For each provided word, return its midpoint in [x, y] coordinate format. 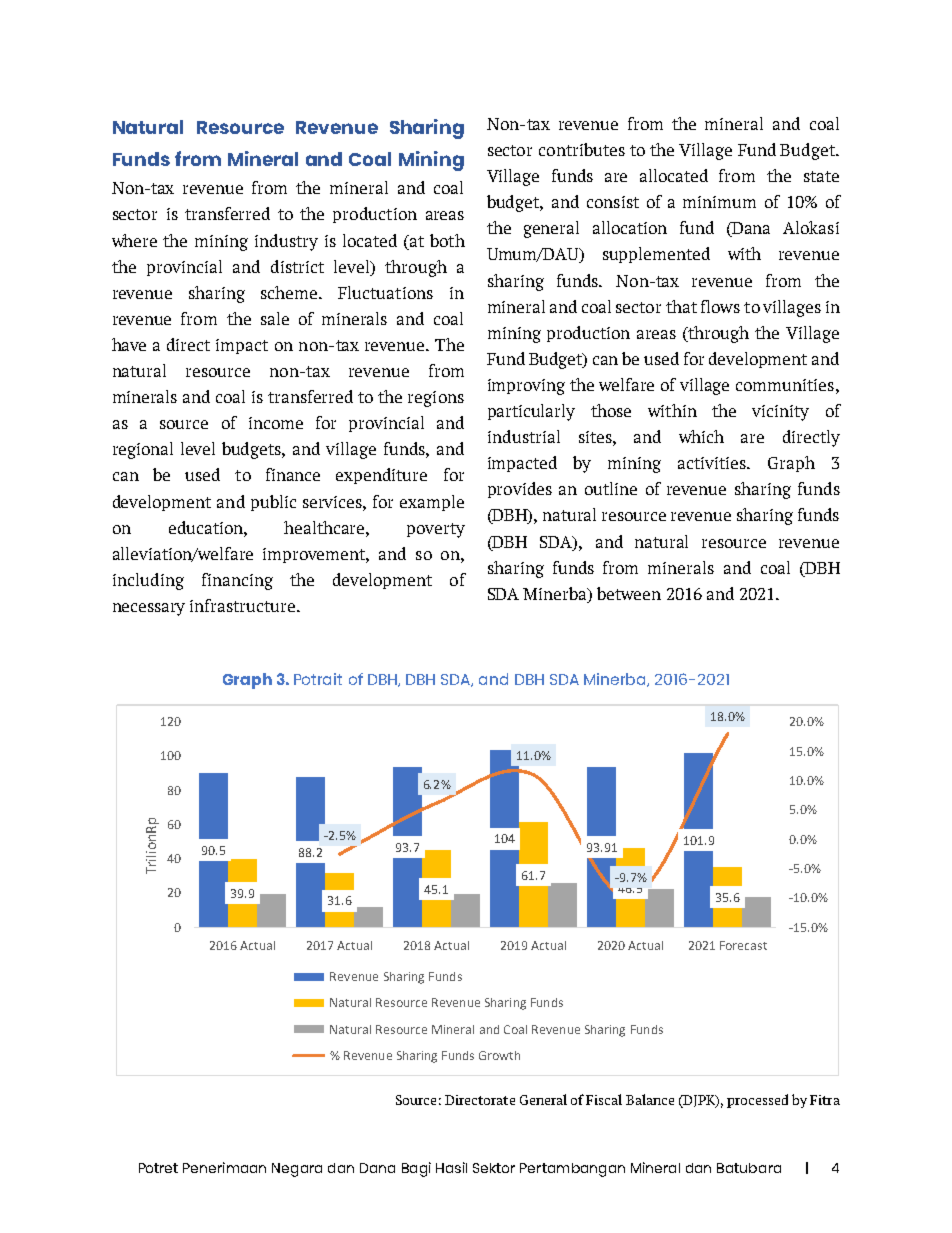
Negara [297, 1170]
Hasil [451, 1167]
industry [286, 242]
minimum [719, 202]
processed [757, 1101]
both [447, 240]
